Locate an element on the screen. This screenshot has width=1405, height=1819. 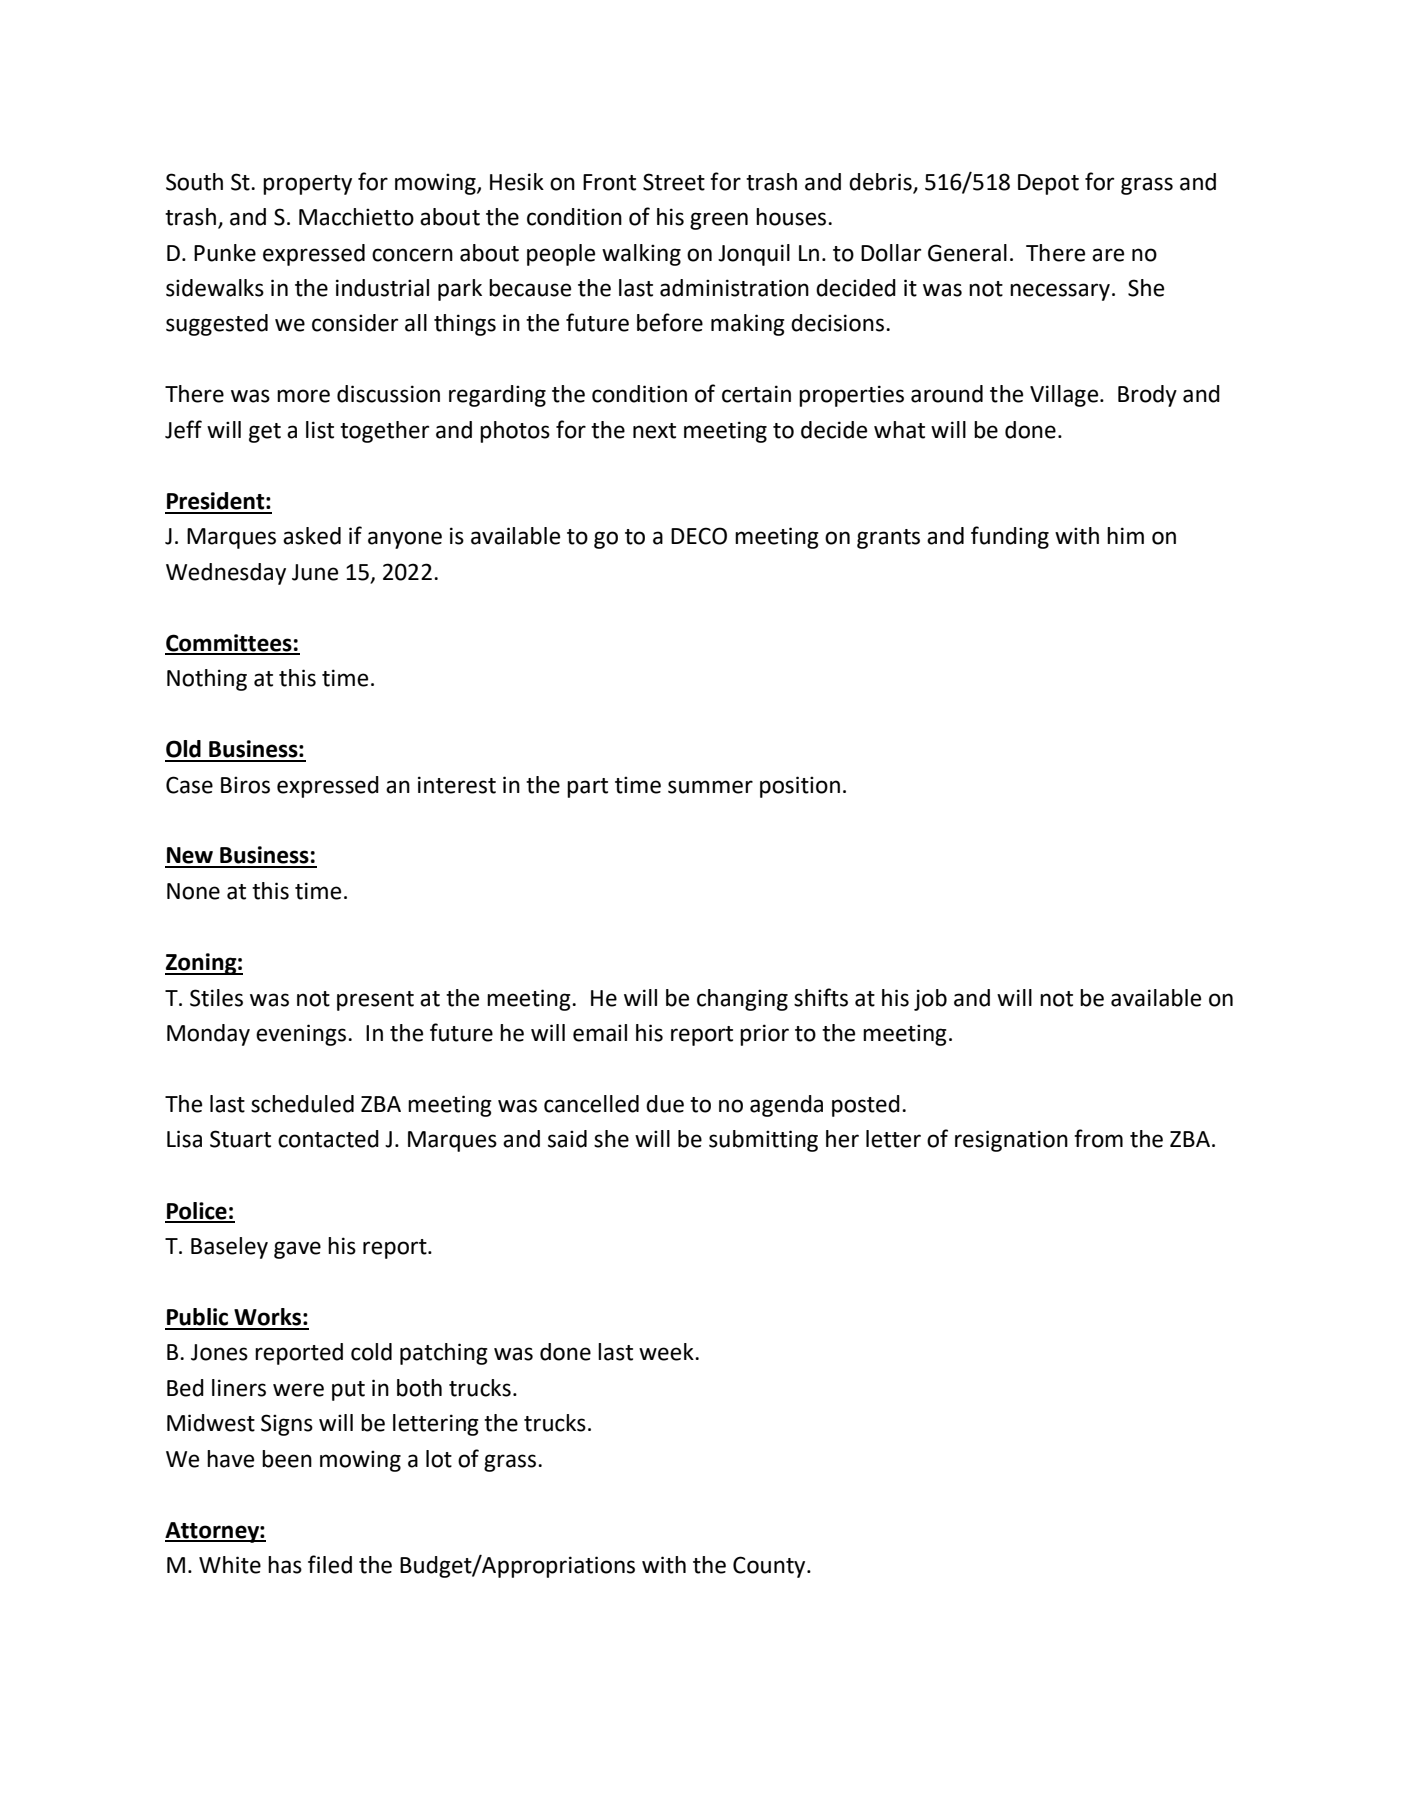
County is located at coordinates (770, 1567).
